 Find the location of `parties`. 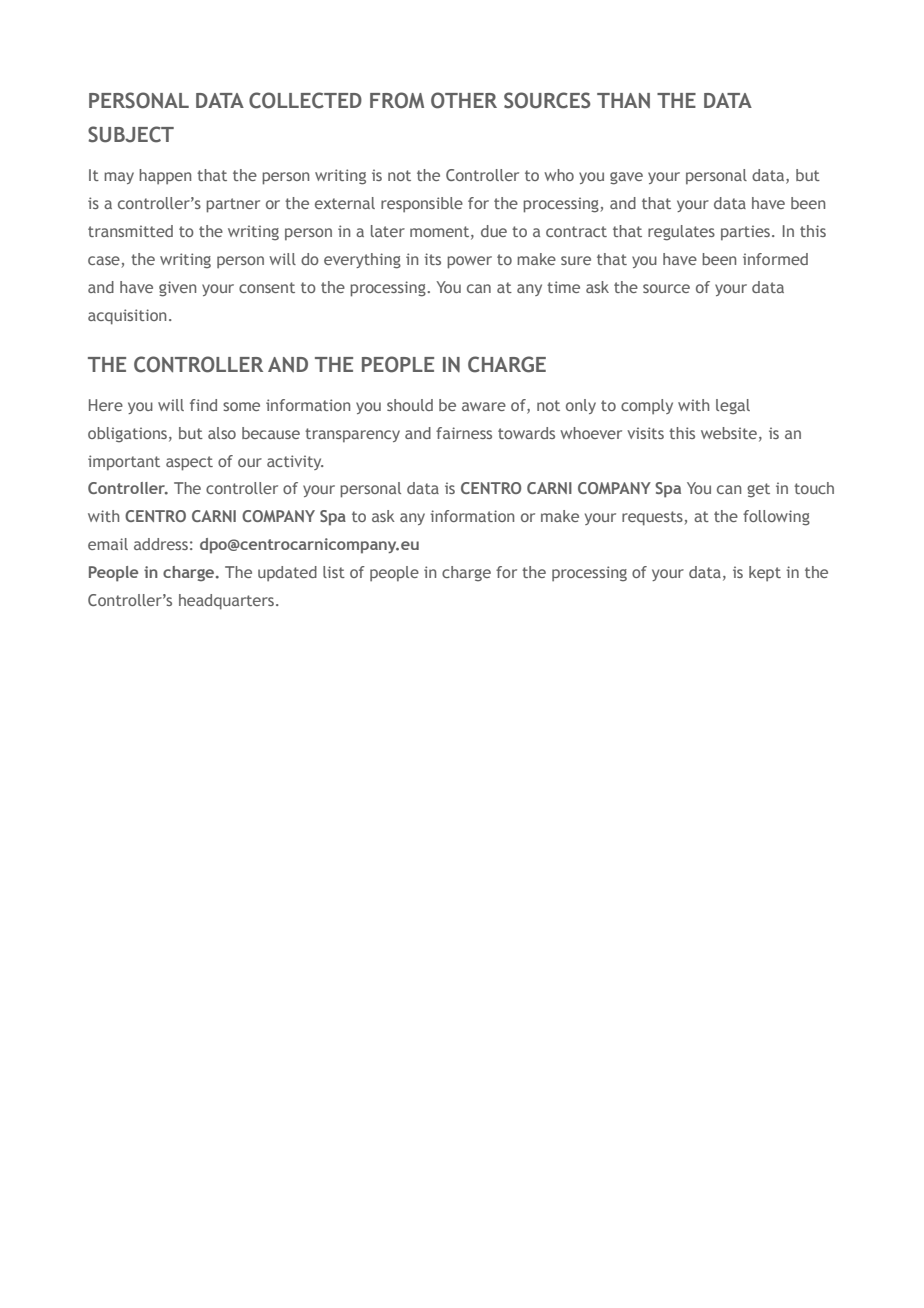

parties is located at coordinates (745, 232).
